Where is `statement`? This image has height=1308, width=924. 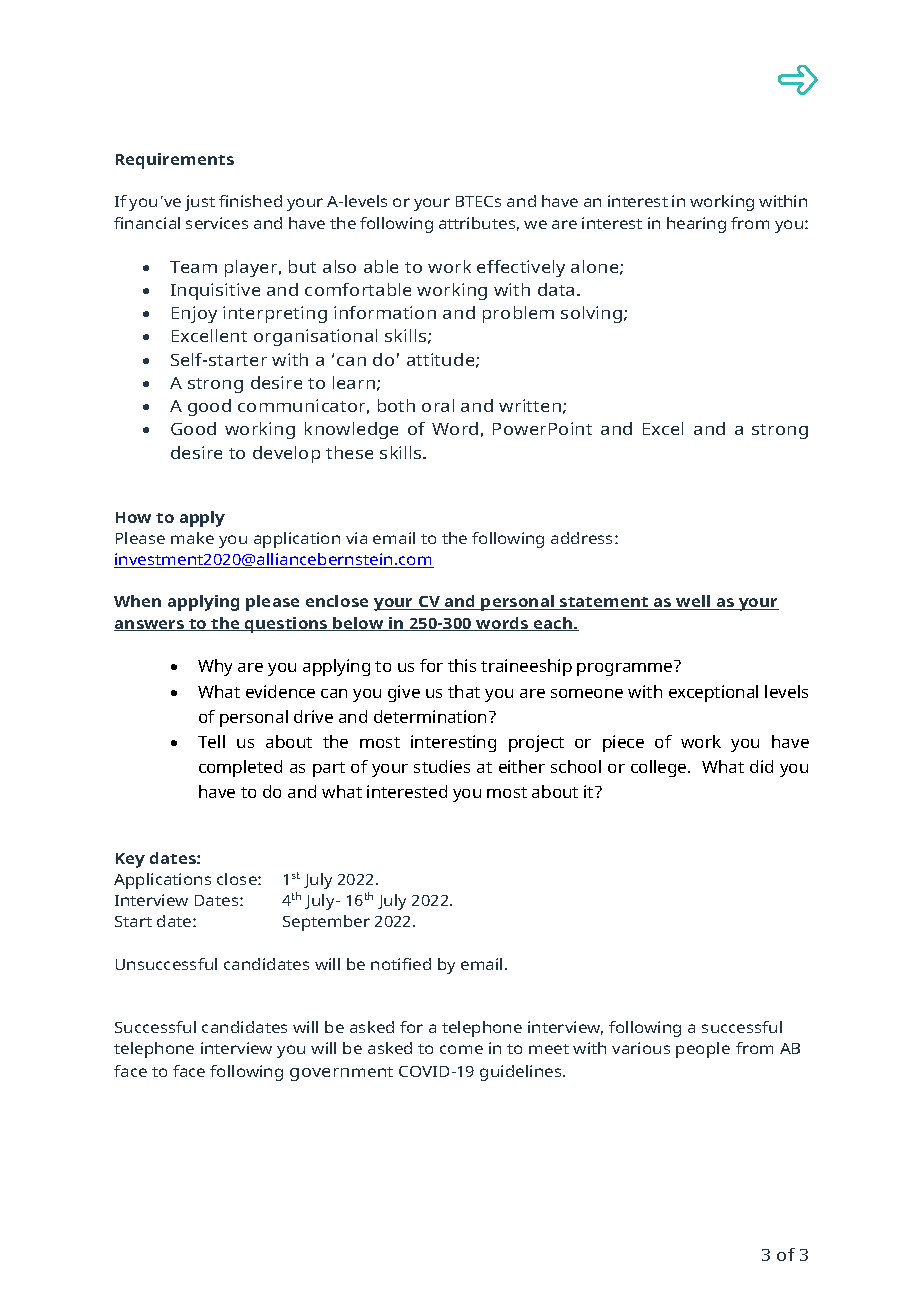
statement is located at coordinates (604, 603).
